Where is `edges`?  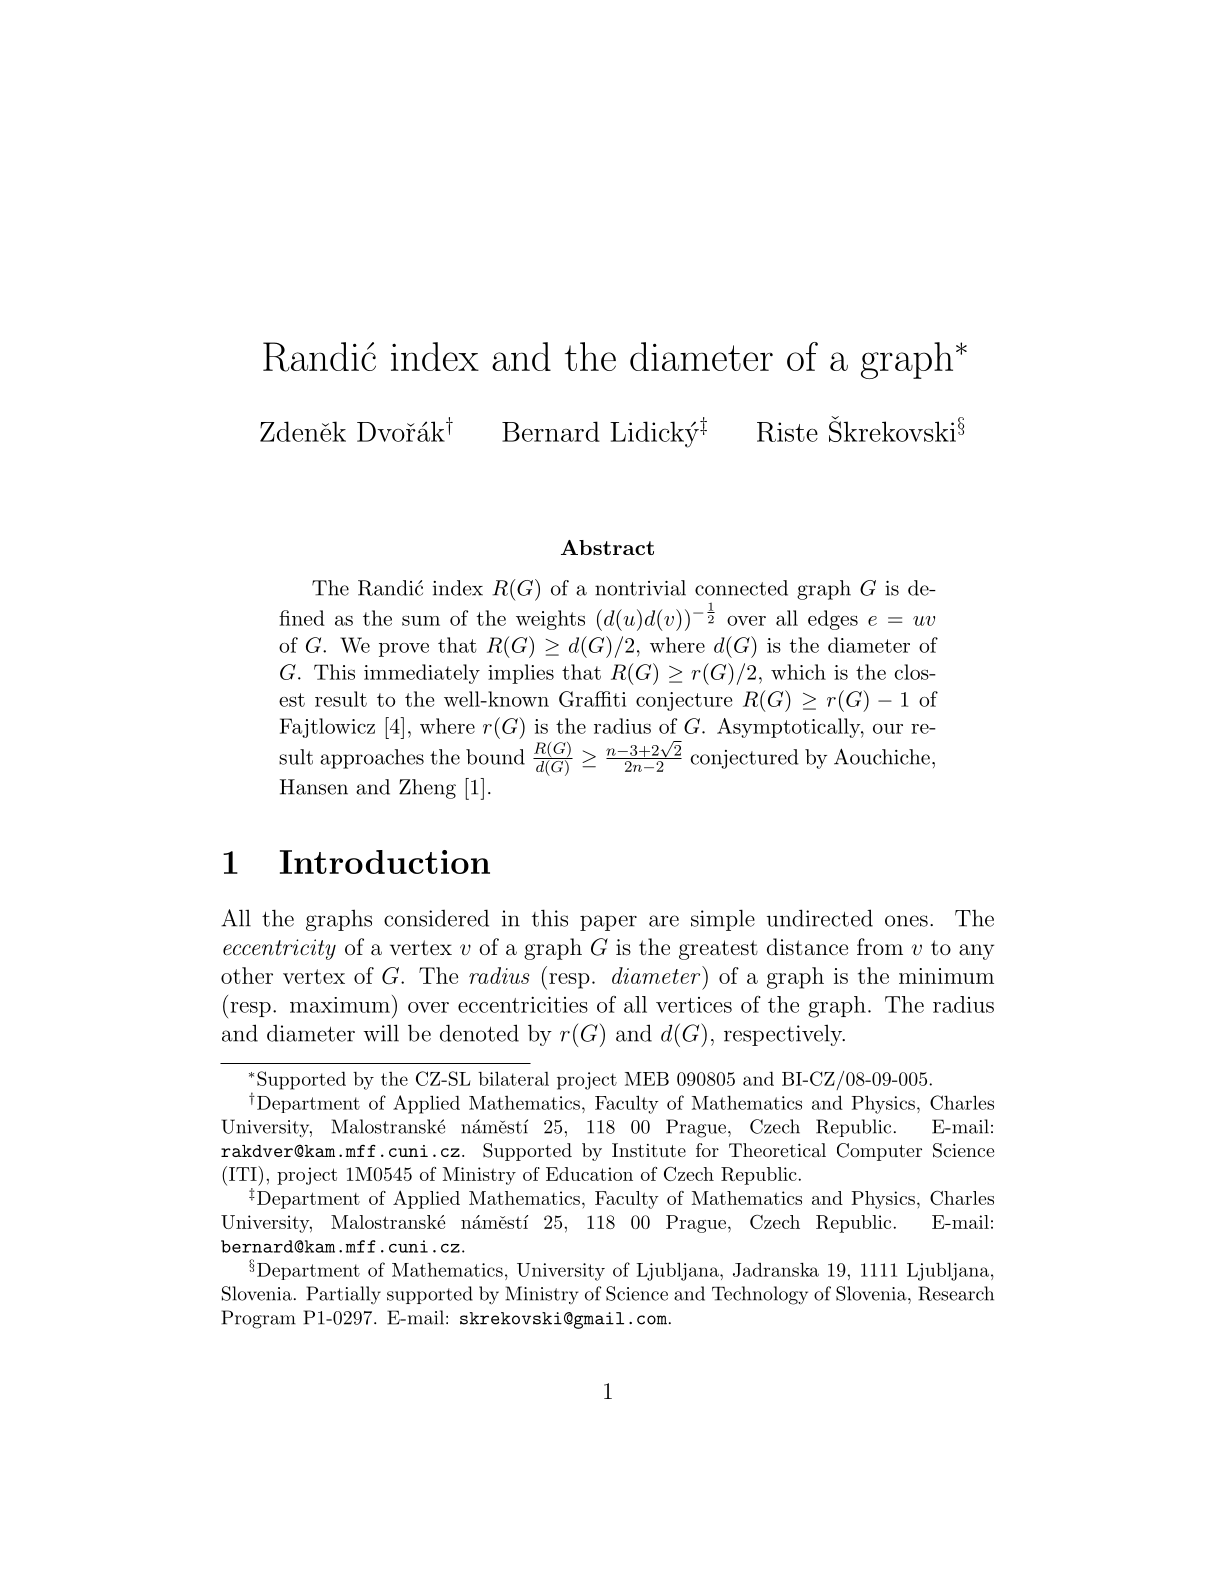
edges is located at coordinates (833, 620).
